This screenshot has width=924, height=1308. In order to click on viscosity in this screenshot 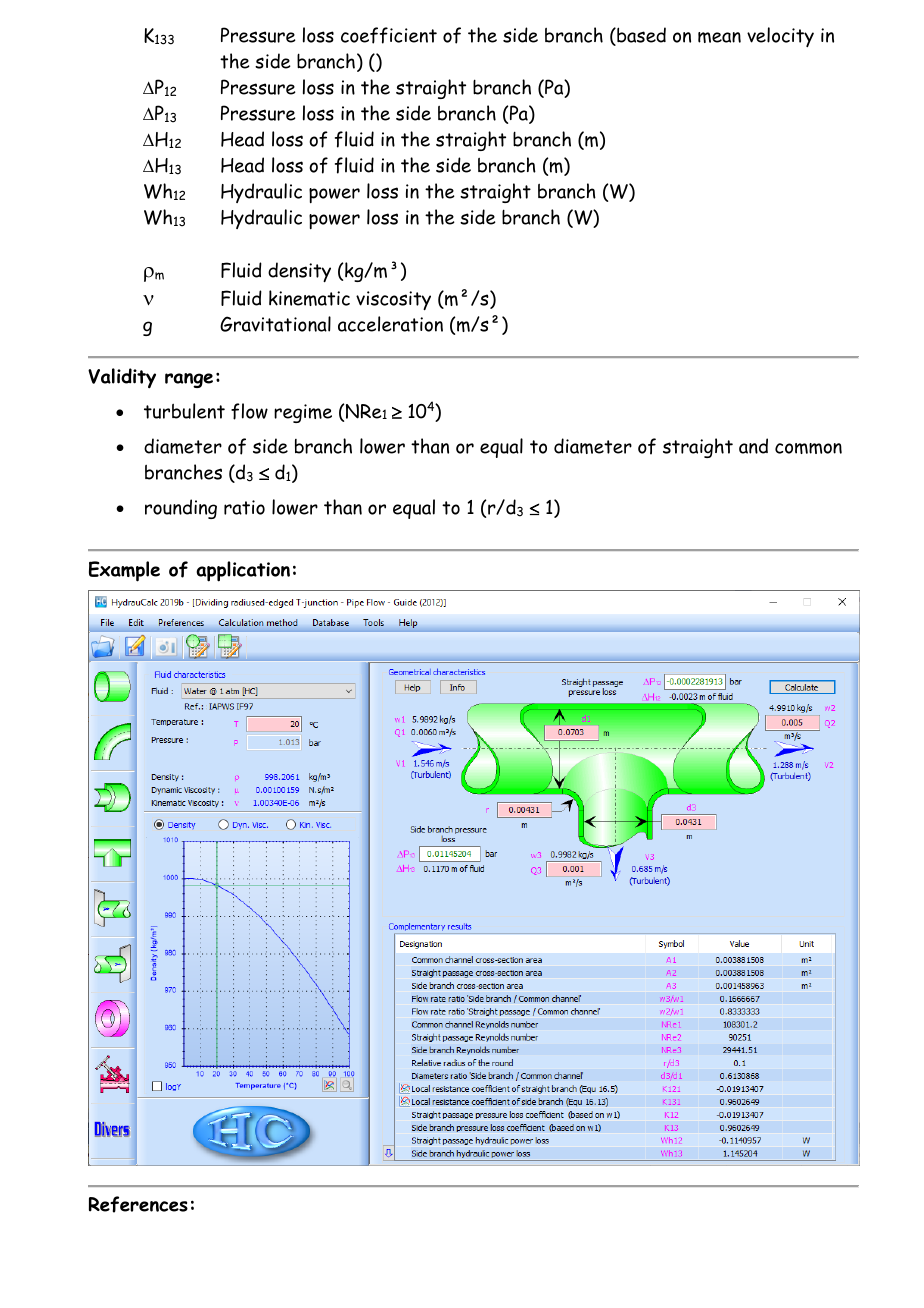, I will do `click(393, 300)`.
